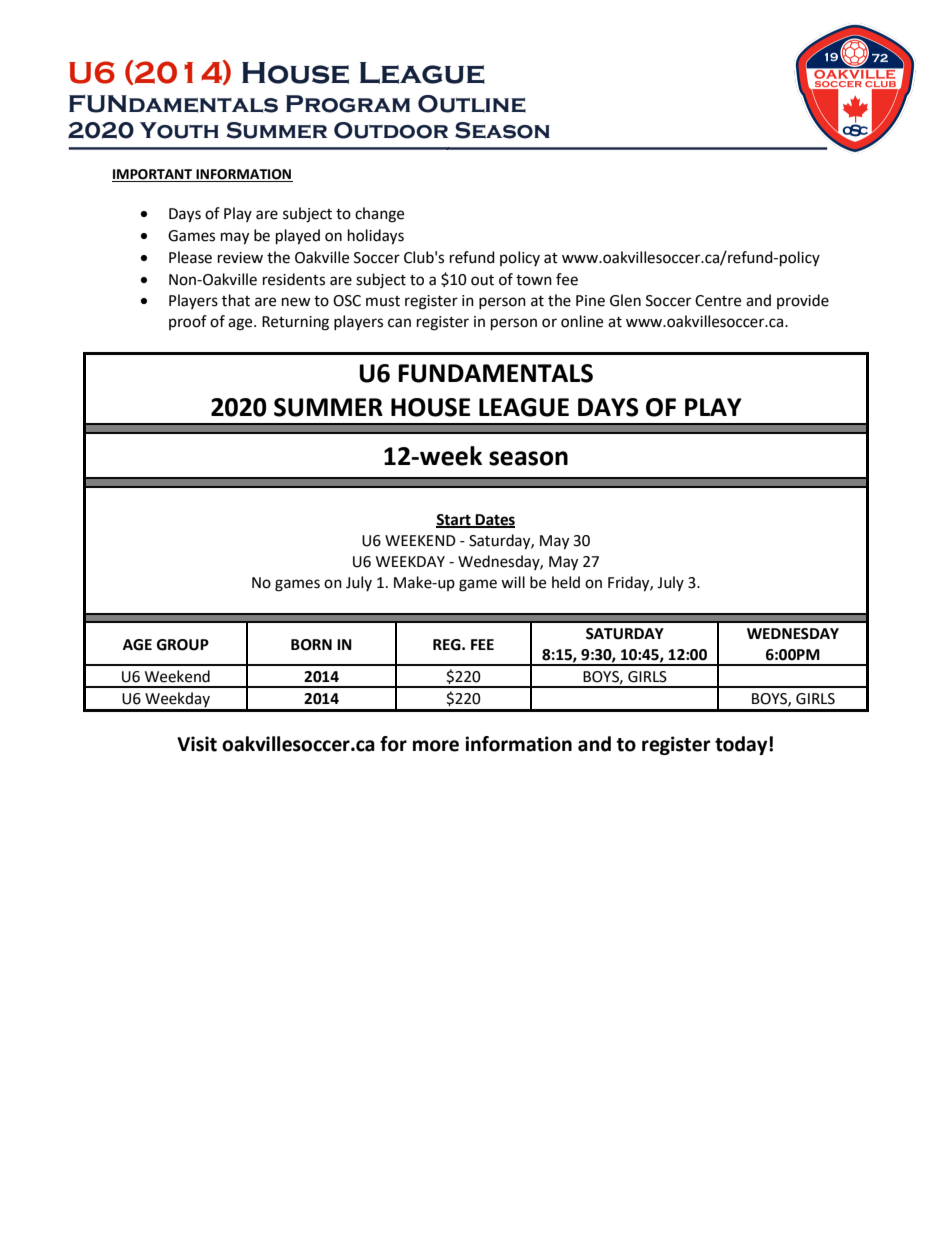 Image resolution: width=952 pixels, height=1233 pixels. What do you see at coordinates (179, 130) in the document?
I see `Youth` at bounding box center [179, 130].
